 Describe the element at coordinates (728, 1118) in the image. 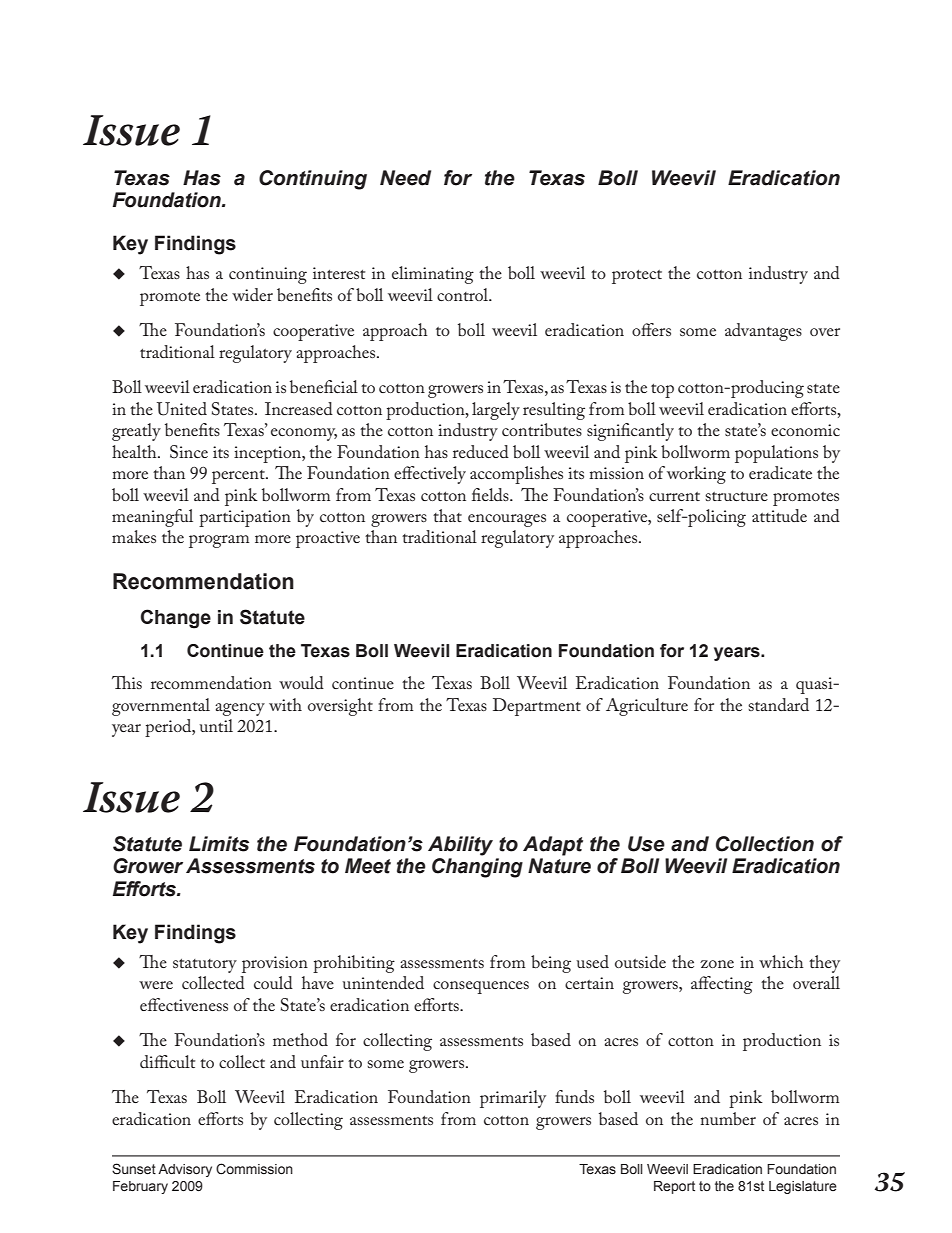

I see `number` at that location.
